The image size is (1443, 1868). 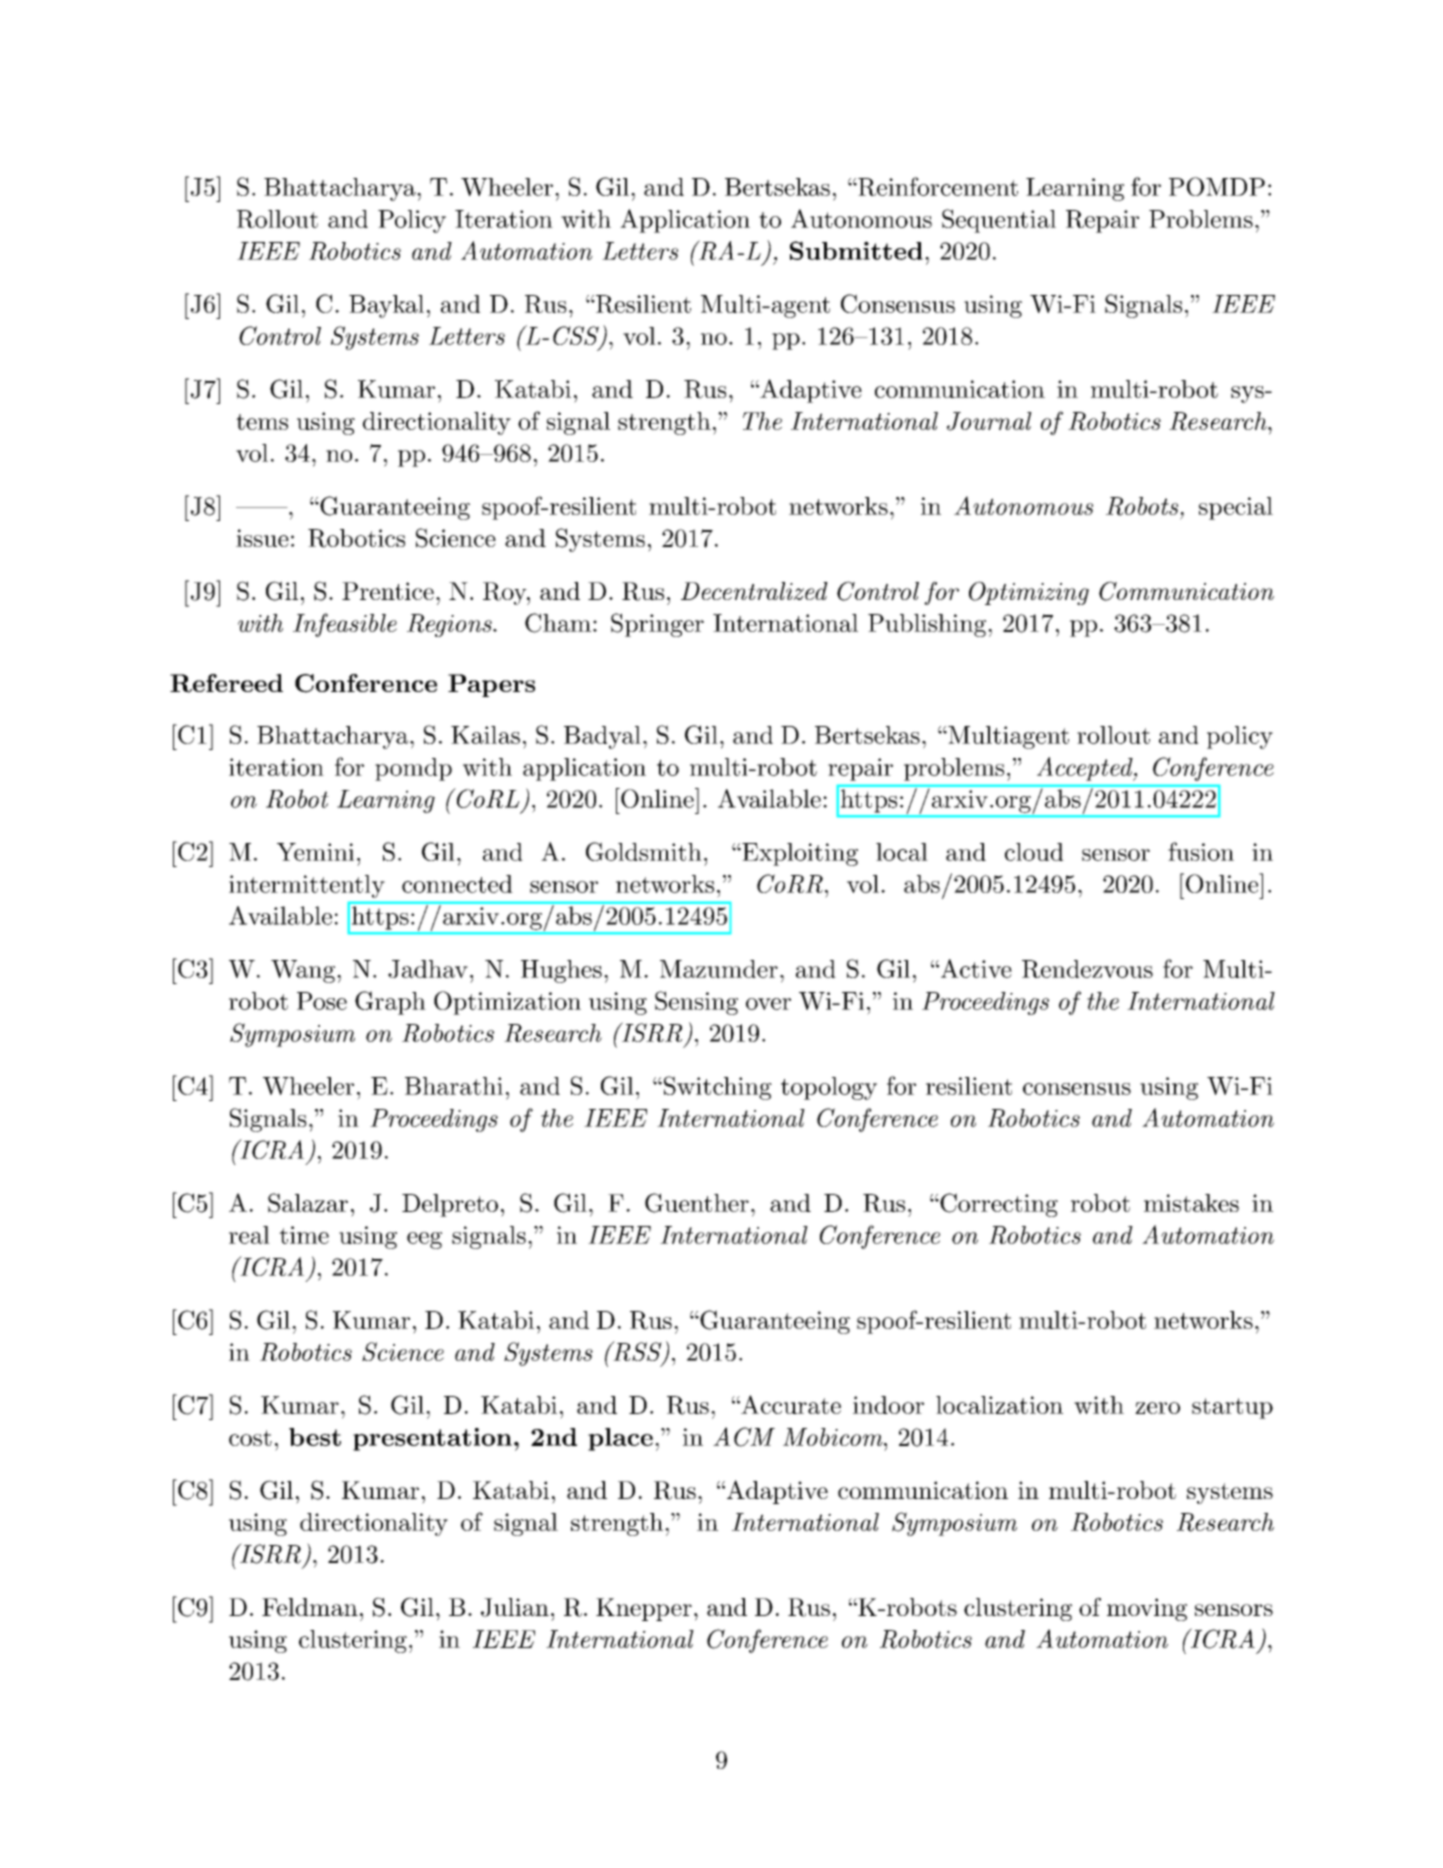 What do you see at coordinates (310, 1607) in the image?
I see `Feldman` at bounding box center [310, 1607].
